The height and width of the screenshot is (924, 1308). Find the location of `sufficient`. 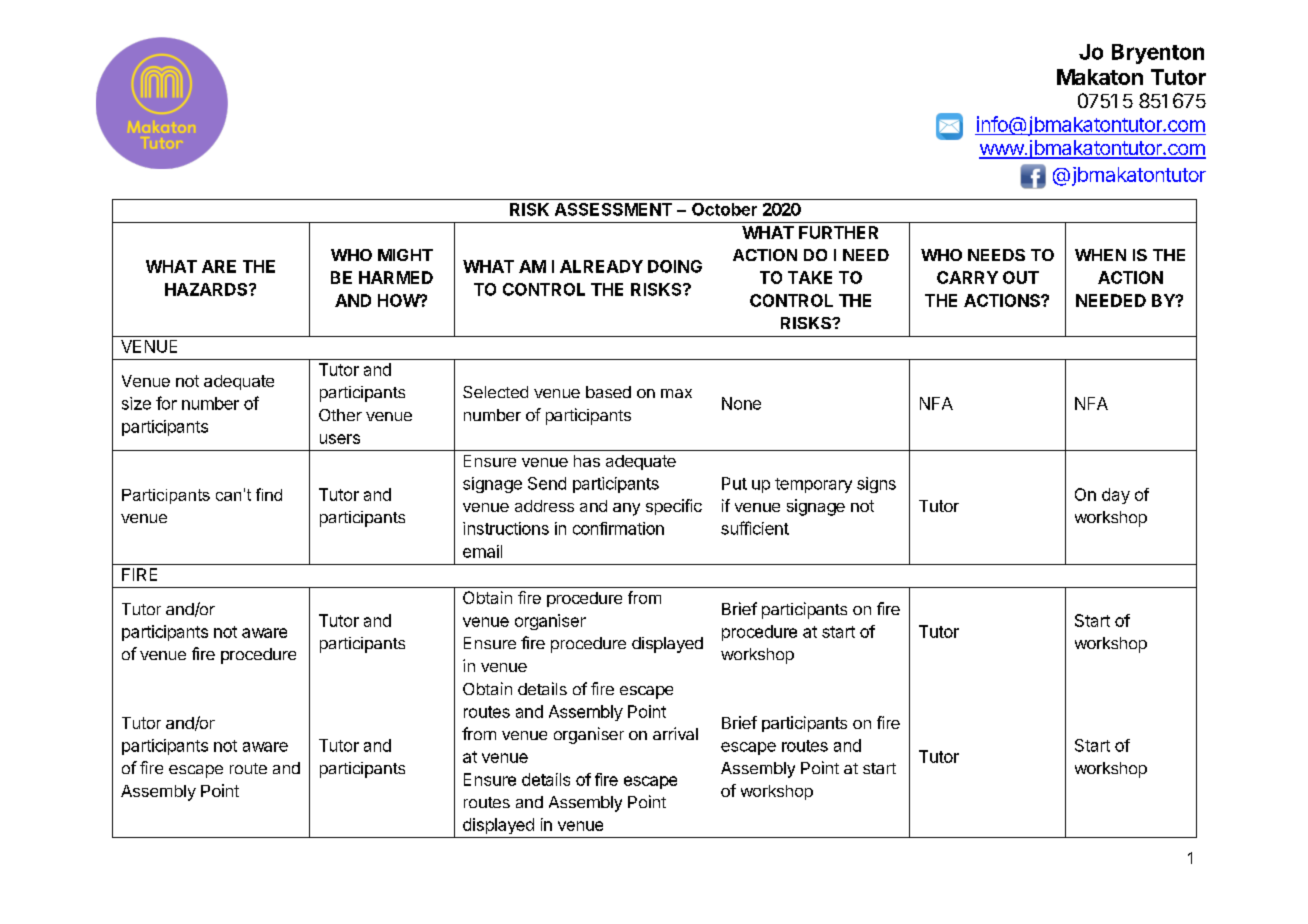

sufficient is located at coordinates (755, 528).
